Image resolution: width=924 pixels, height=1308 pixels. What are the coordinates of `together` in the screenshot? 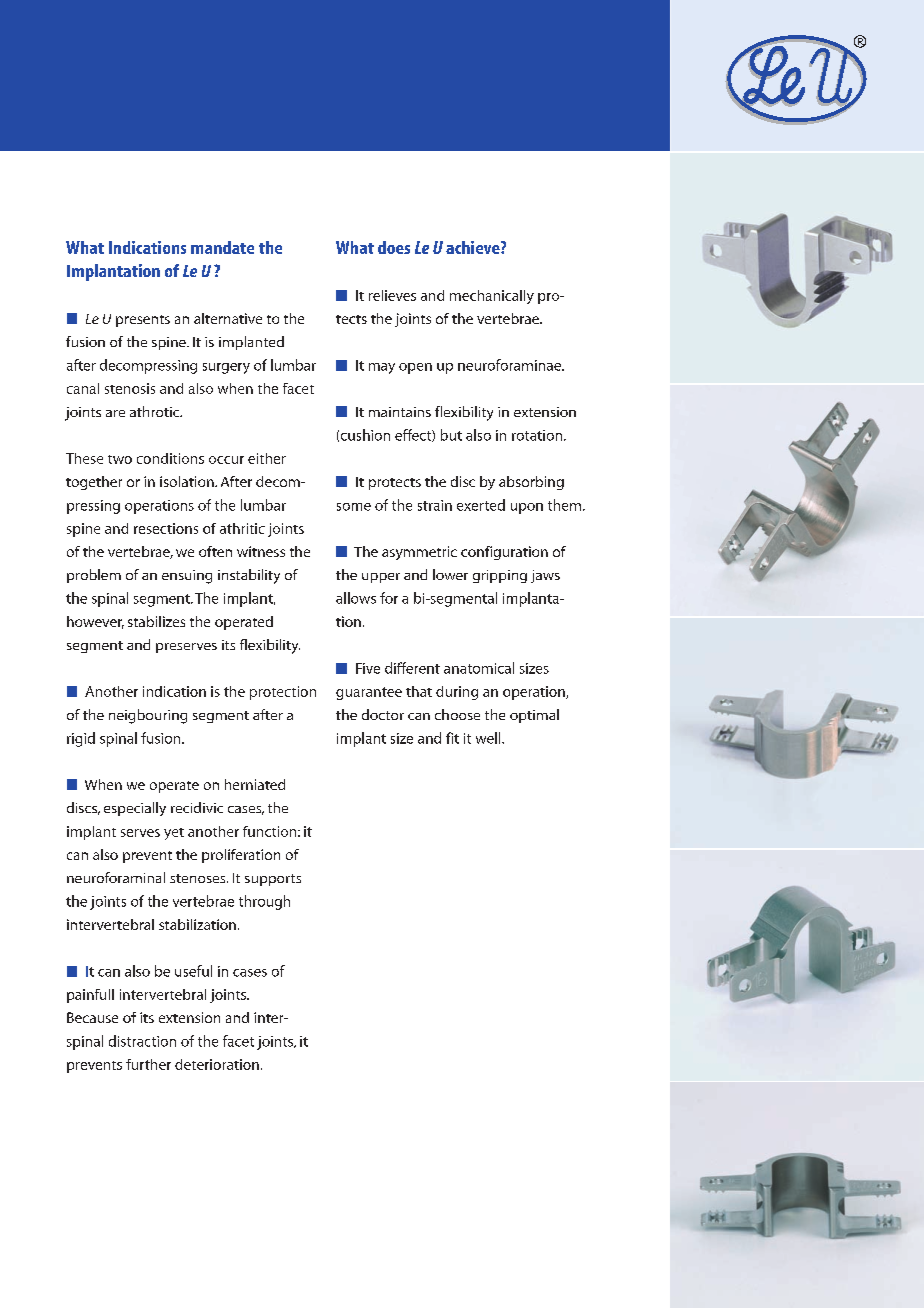 It's located at (94, 483).
